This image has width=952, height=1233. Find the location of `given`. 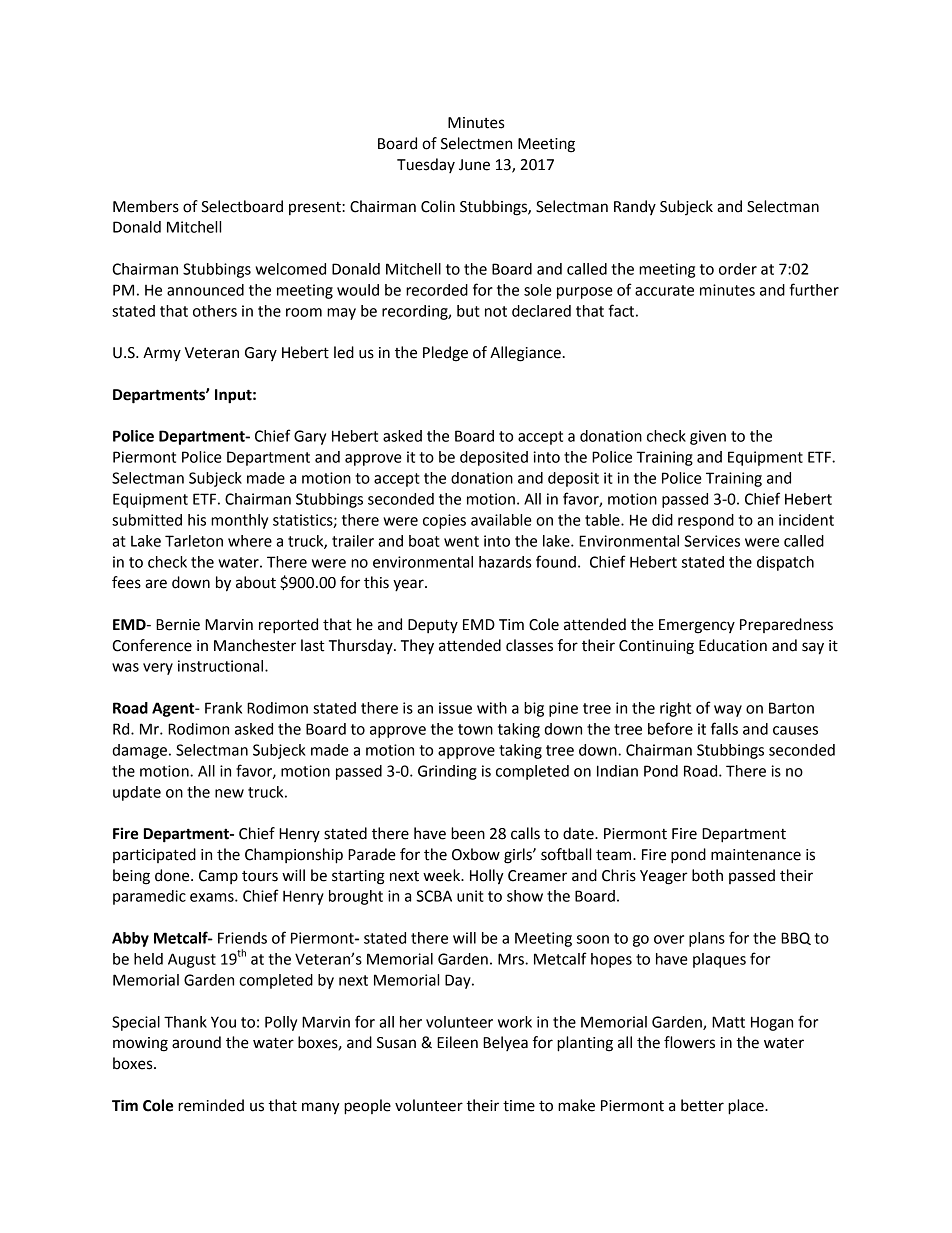

given is located at coordinates (708, 437).
